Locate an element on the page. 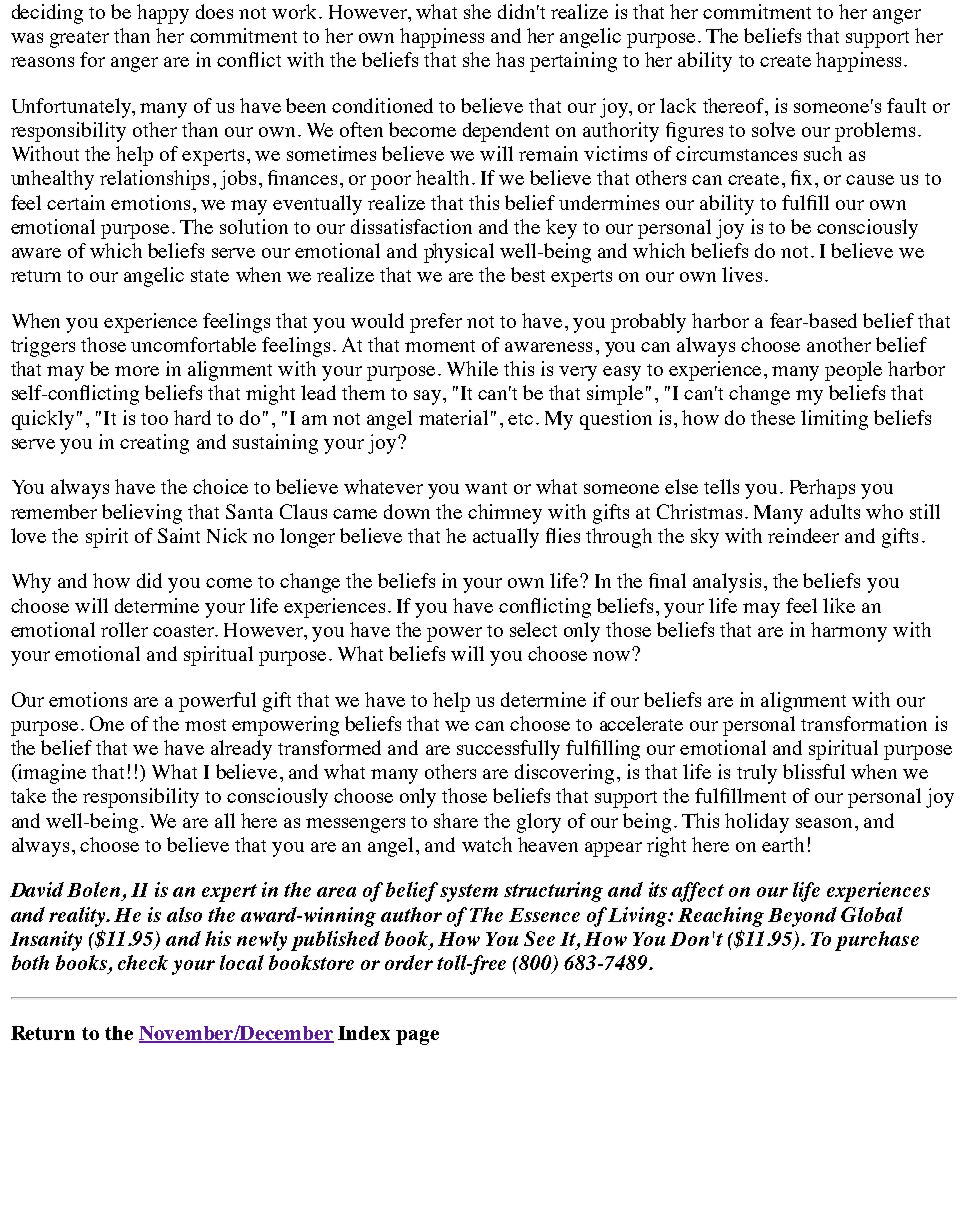 The image size is (967, 1232). check is located at coordinates (143, 962).
